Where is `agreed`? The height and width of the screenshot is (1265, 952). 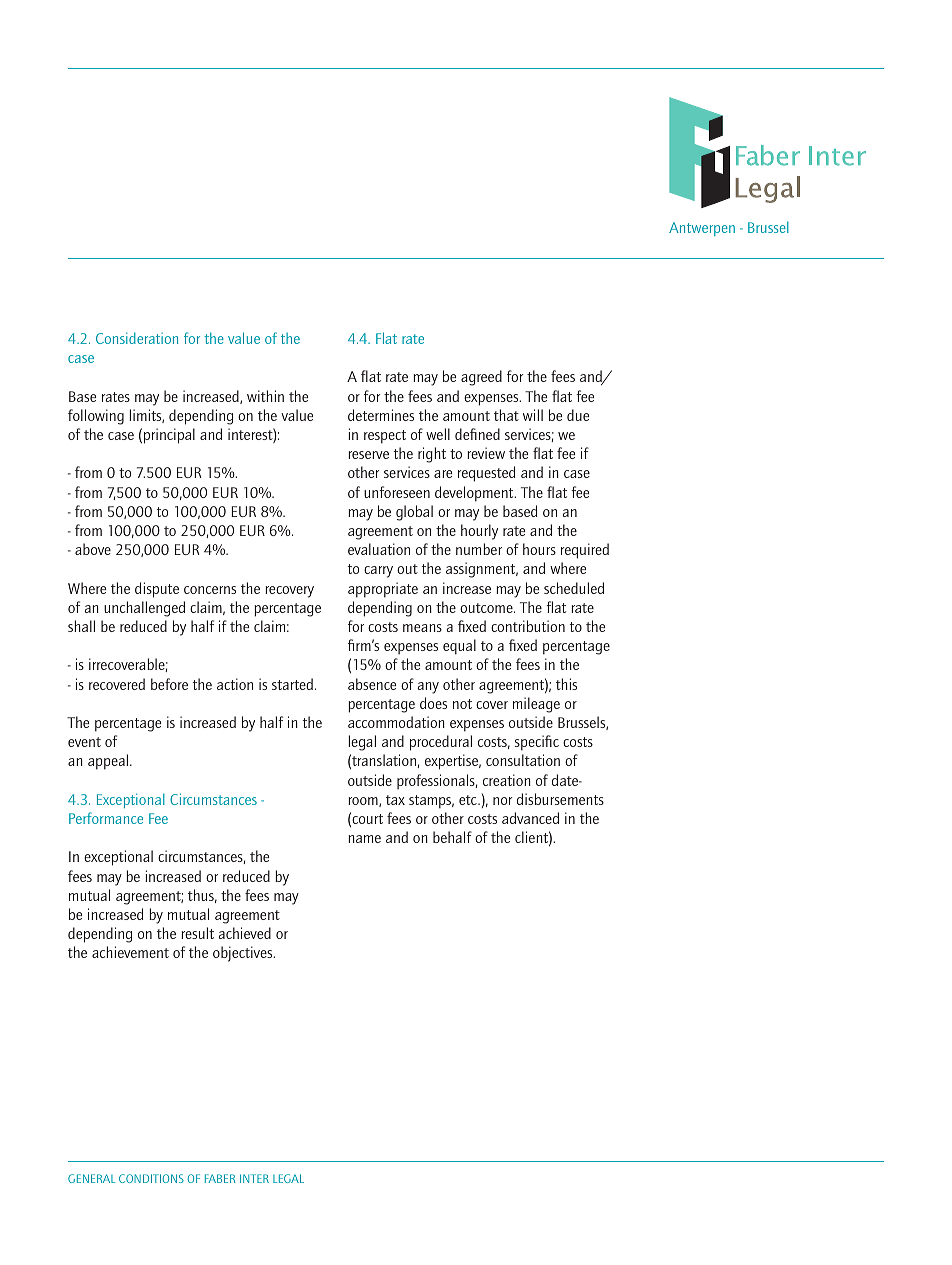
agreed is located at coordinates (481, 378).
